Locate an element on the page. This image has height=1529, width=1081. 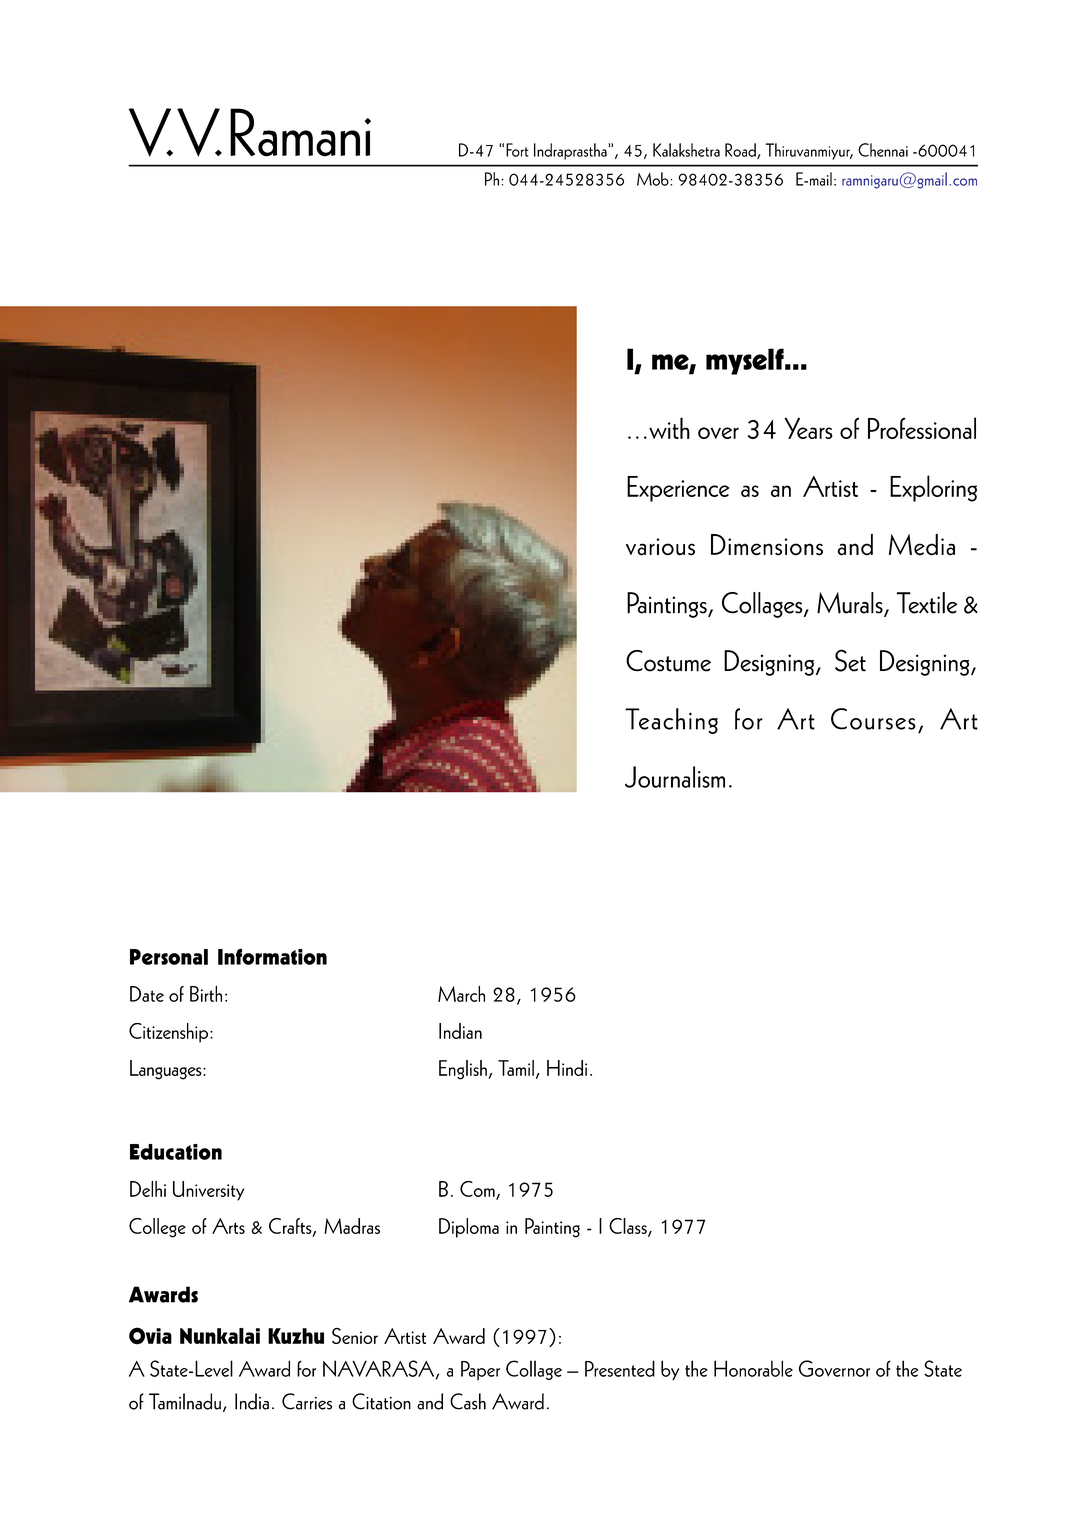
Fort is located at coordinates (517, 150).
